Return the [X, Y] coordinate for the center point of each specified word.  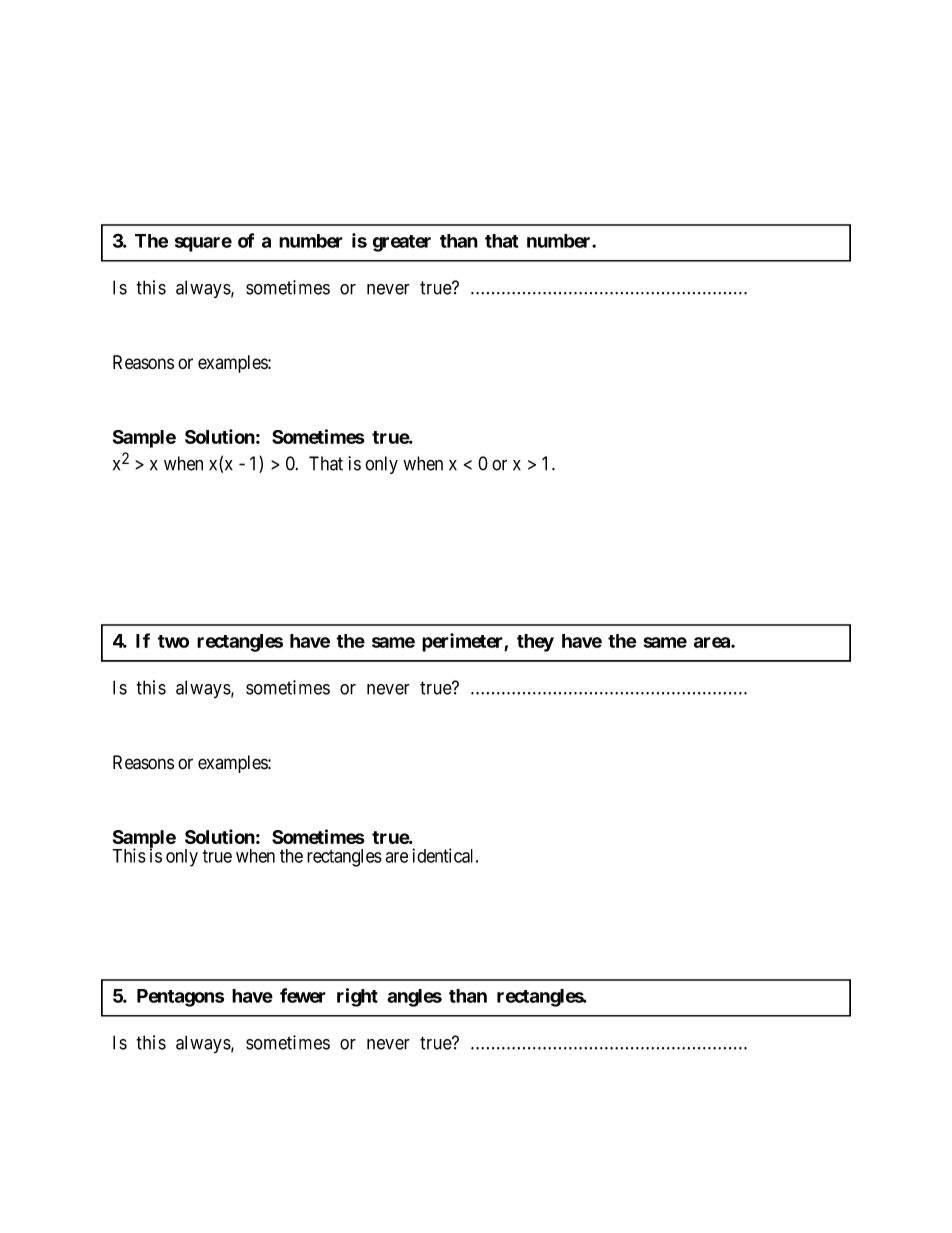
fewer [303, 995]
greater [402, 243]
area [713, 642]
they [535, 643]
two [173, 641]
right [357, 997]
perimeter [463, 642]
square [203, 244]
